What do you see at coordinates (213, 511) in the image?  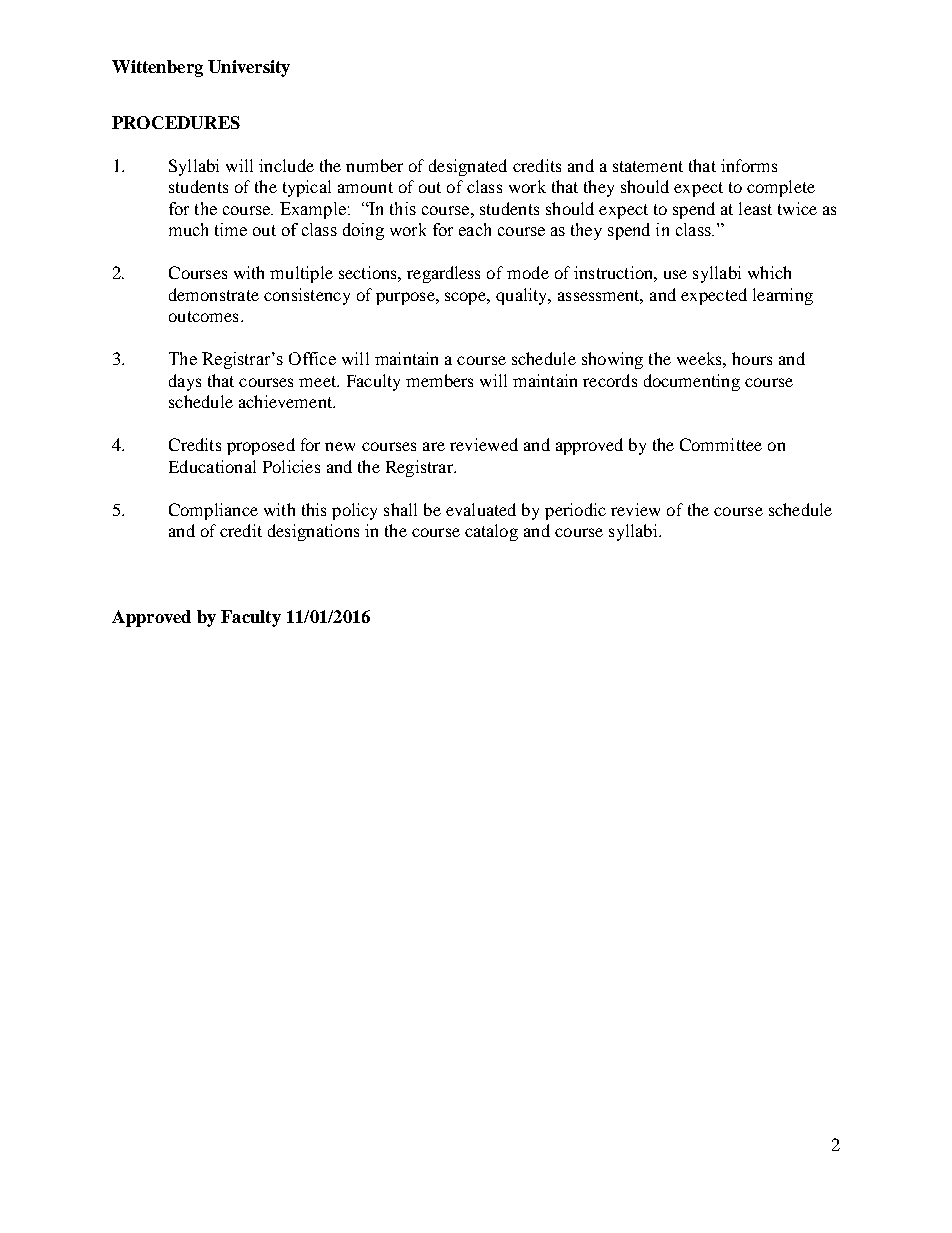 I see `Compliance` at bounding box center [213, 511].
